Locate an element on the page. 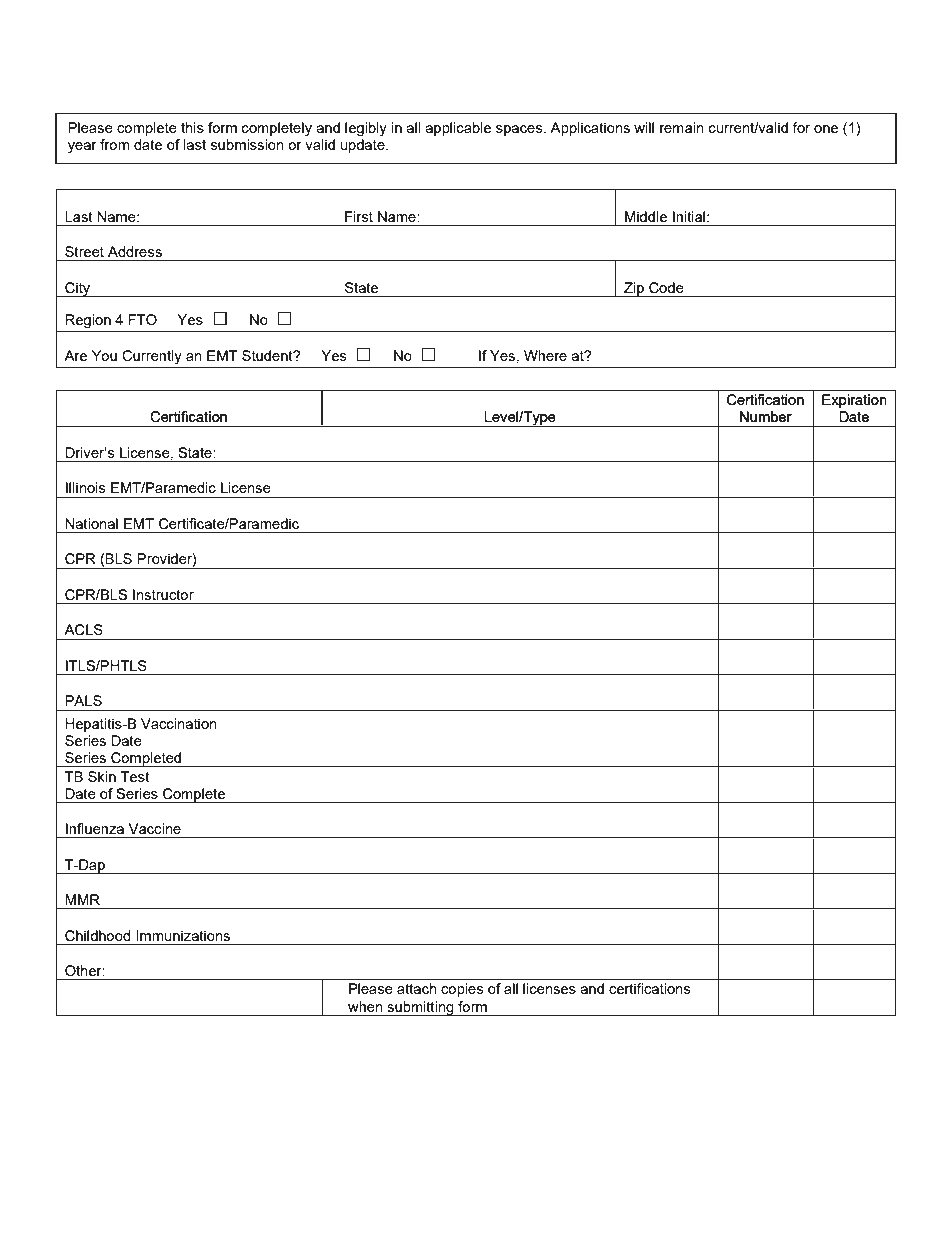 The width and height of the image is (952, 1233). Number is located at coordinates (766, 416).
